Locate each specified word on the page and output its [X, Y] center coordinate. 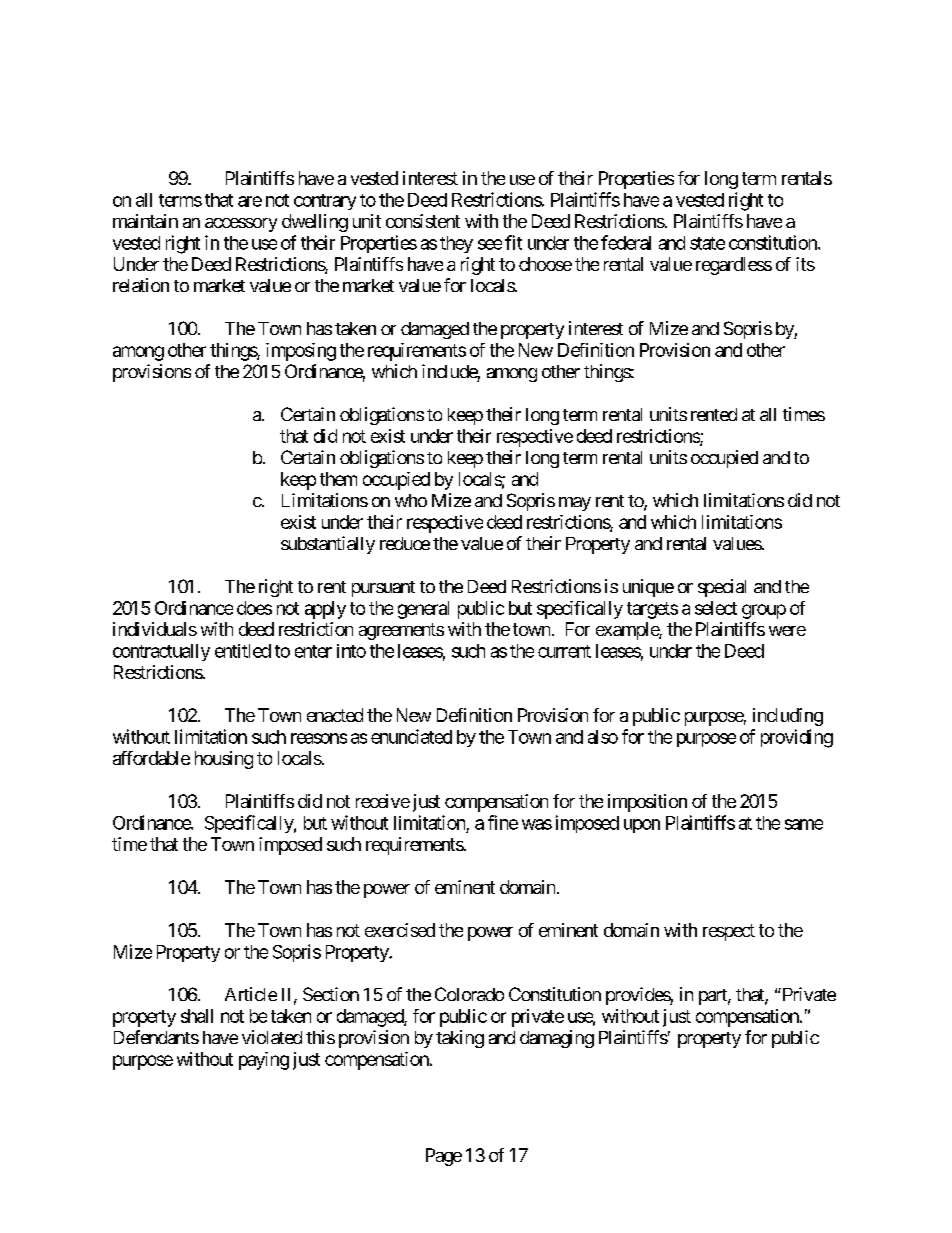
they [456, 244]
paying [264, 1061]
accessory [241, 225]
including [788, 717]
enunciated [411, 736]
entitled [243, 651]
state [707, 243]
